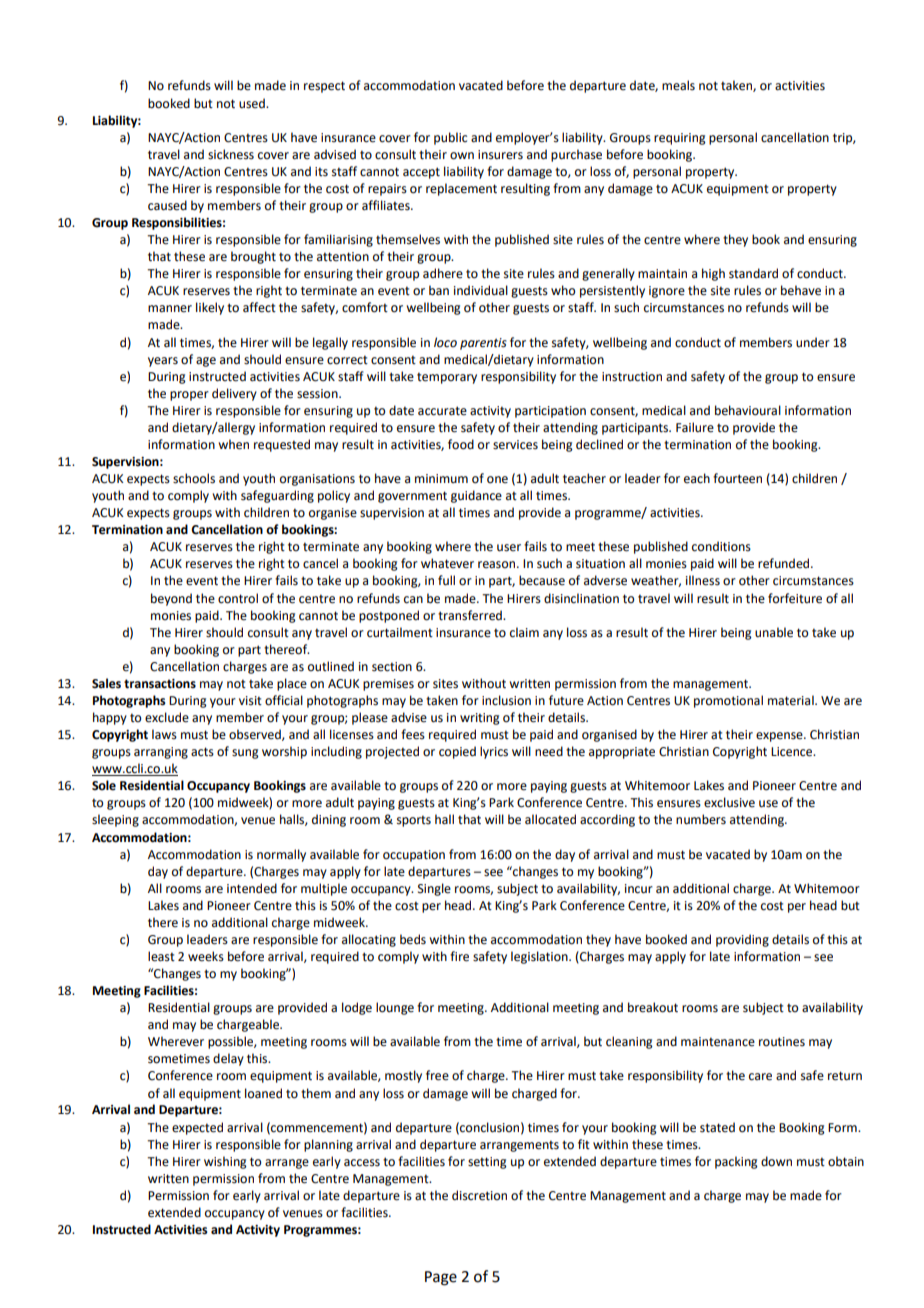 Image resolution: width=924 pixels, height=1308 pixels. Describe the element at coordinates (234, 394) in the page. I see `delivery` at that location.
